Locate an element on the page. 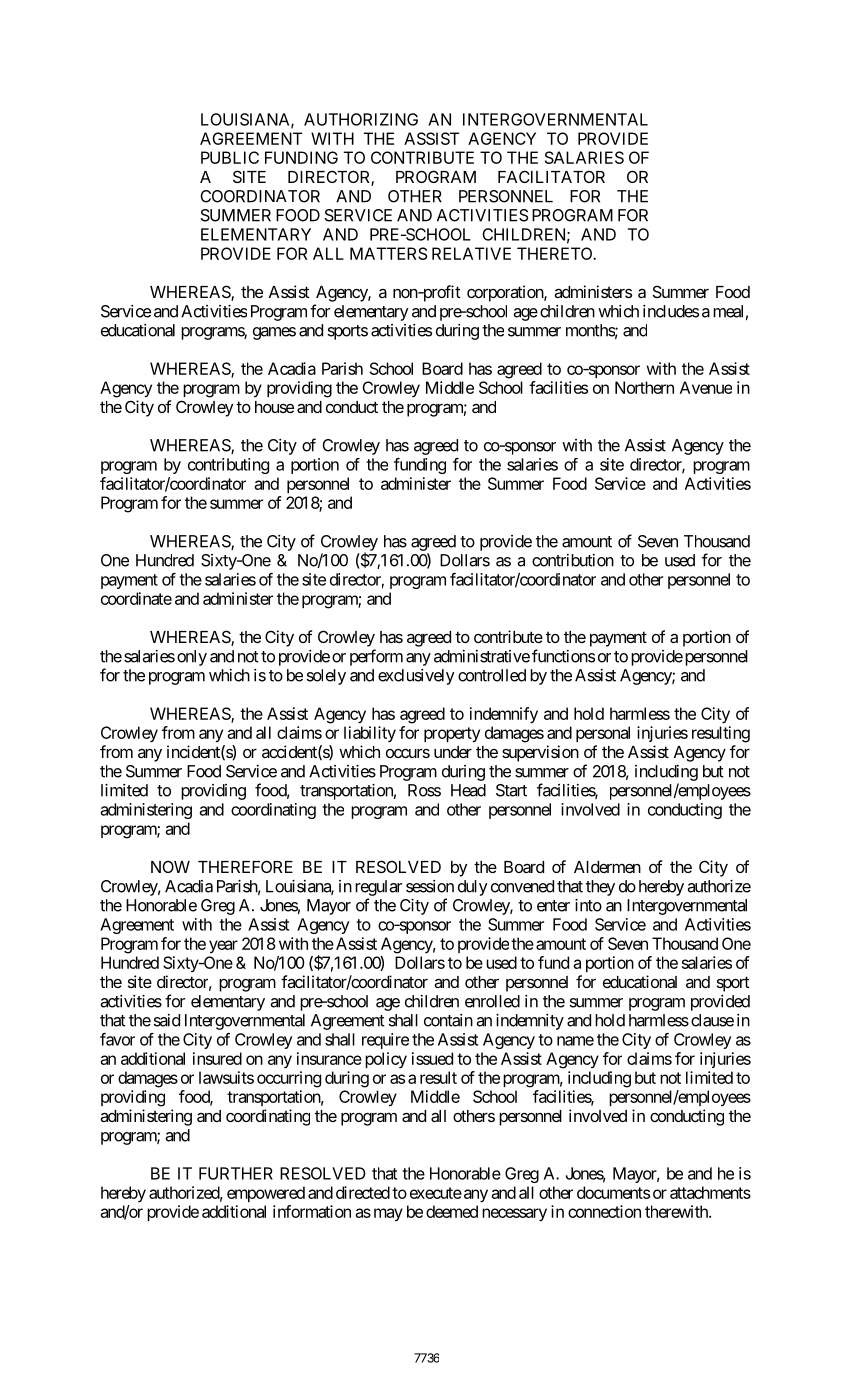  contain is located at coordinates (448, 1020).
